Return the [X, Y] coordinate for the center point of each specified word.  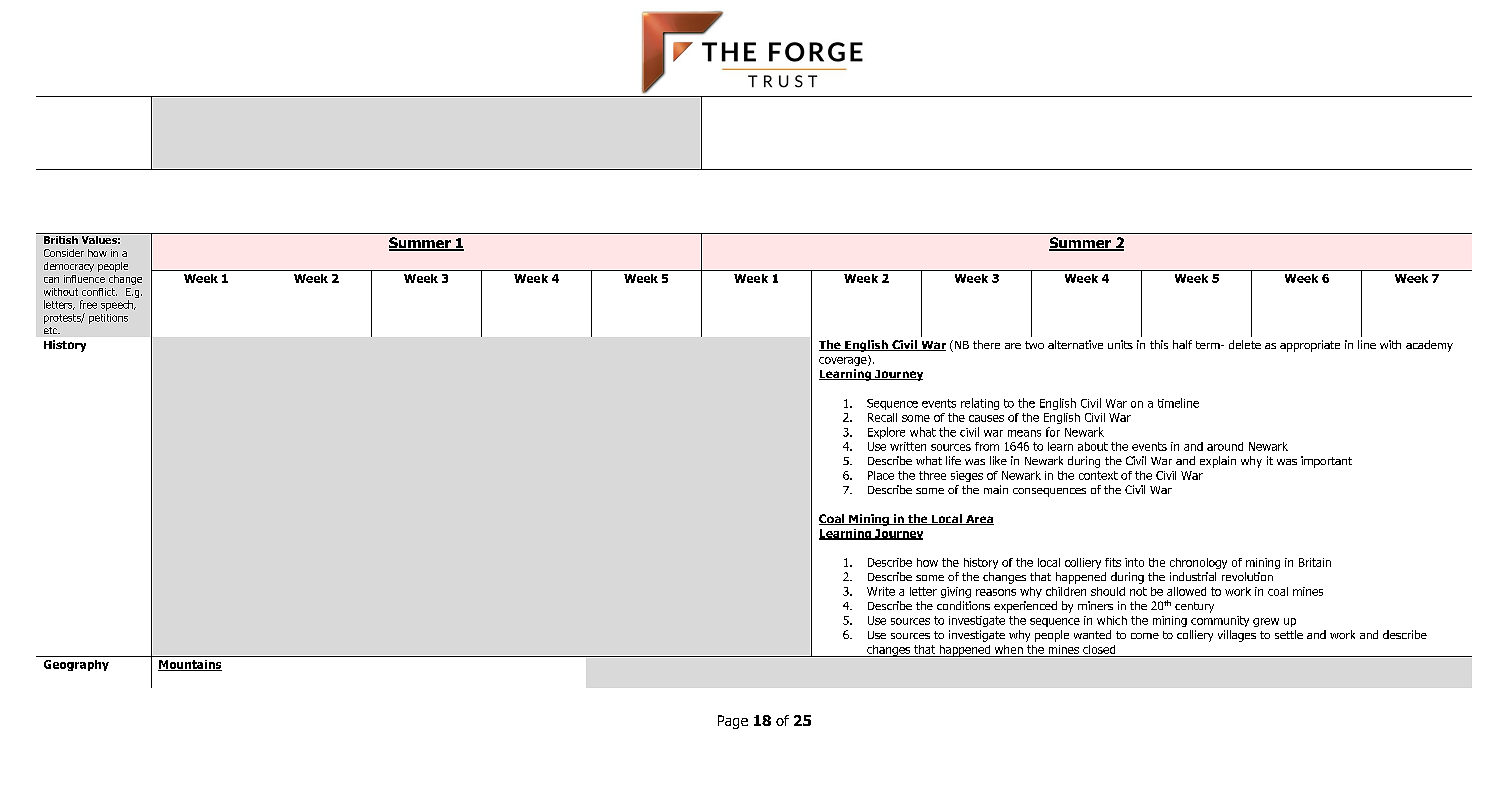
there [986, 344]
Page [733, 722]
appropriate [1310, 346]
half [1182, 344]
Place [881, 475]
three [932, 475]
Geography [76, 665]
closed [1099, 649]
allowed [1186, 591]
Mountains [190, 665]
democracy [69, 267]
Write [881, 591]
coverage [844, 360]
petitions [108, 319]
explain [1218, 462]
